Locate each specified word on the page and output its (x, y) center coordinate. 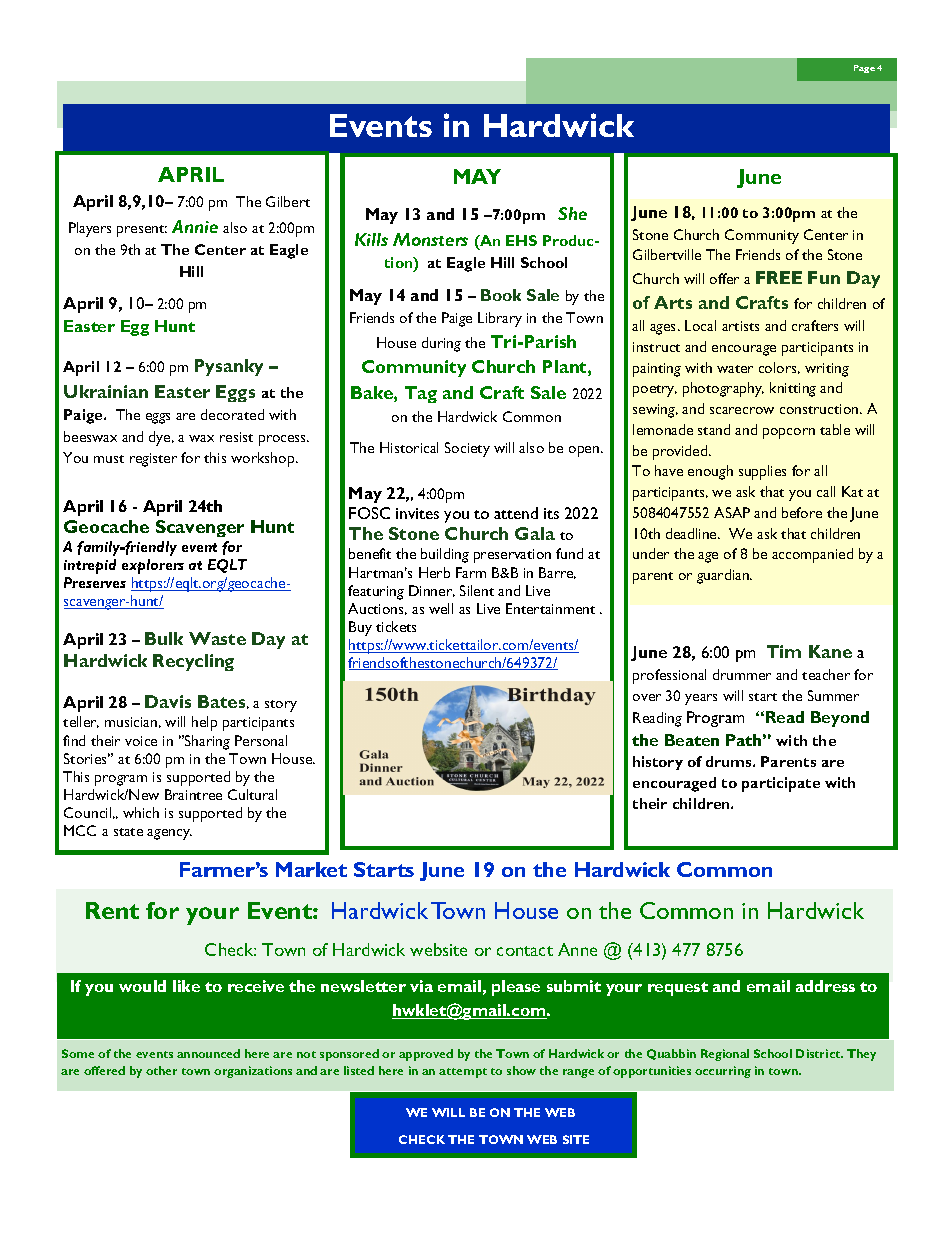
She (572, 213)
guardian (724, 576)
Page (864, 69)
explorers (153, 566)
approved (426, 1055)
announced (208, 1053)
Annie (195, 226)
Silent (477, 590)
